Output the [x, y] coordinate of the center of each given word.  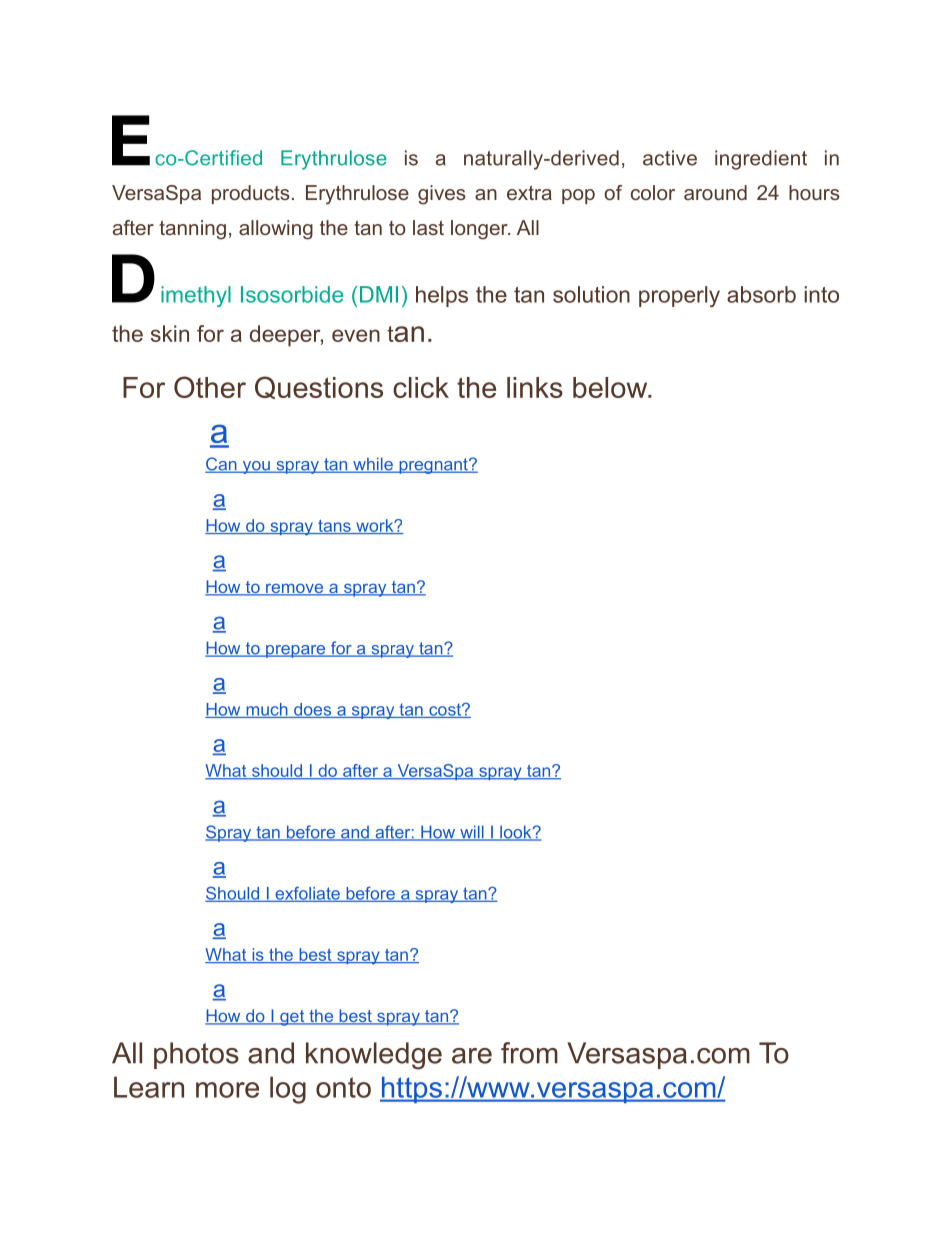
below [611, 387]
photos [196, 1055]
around [715, 192]
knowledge [374, 1056]
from [529, 1053]
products [251, 194]
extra [529, 193]
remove [295, 589]
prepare [296, 651]
